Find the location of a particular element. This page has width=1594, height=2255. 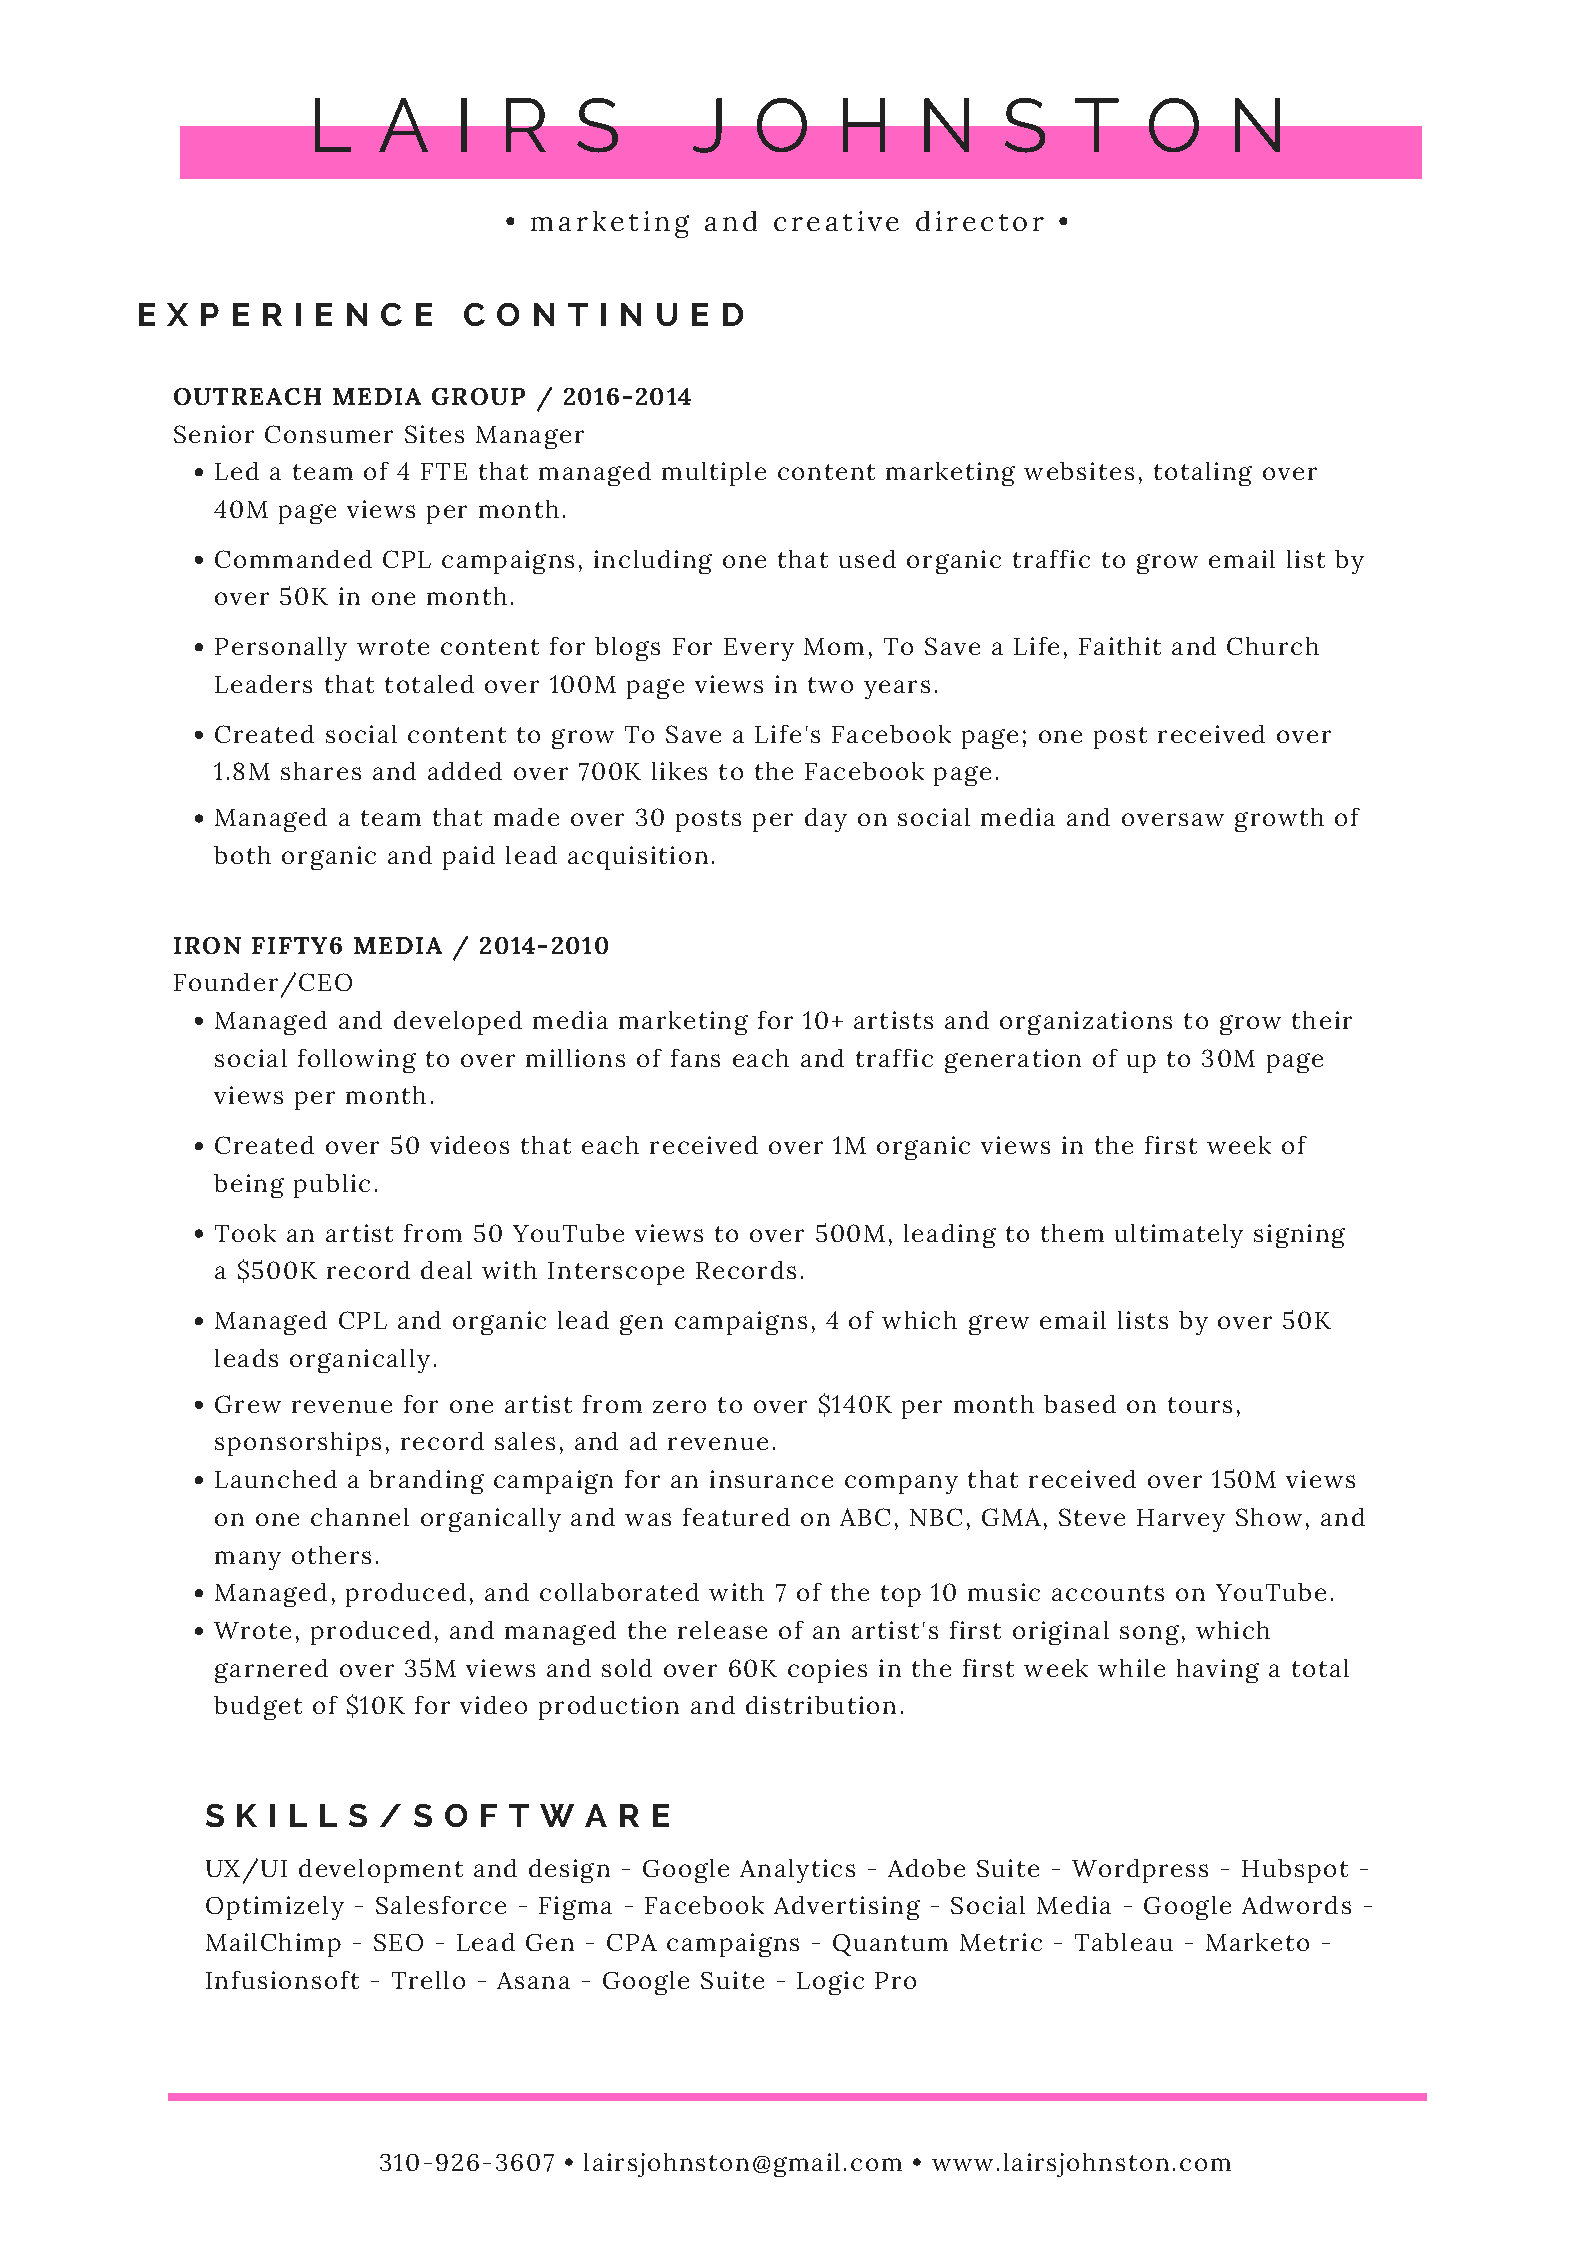

Church is located at coordinates (1273, 646).
